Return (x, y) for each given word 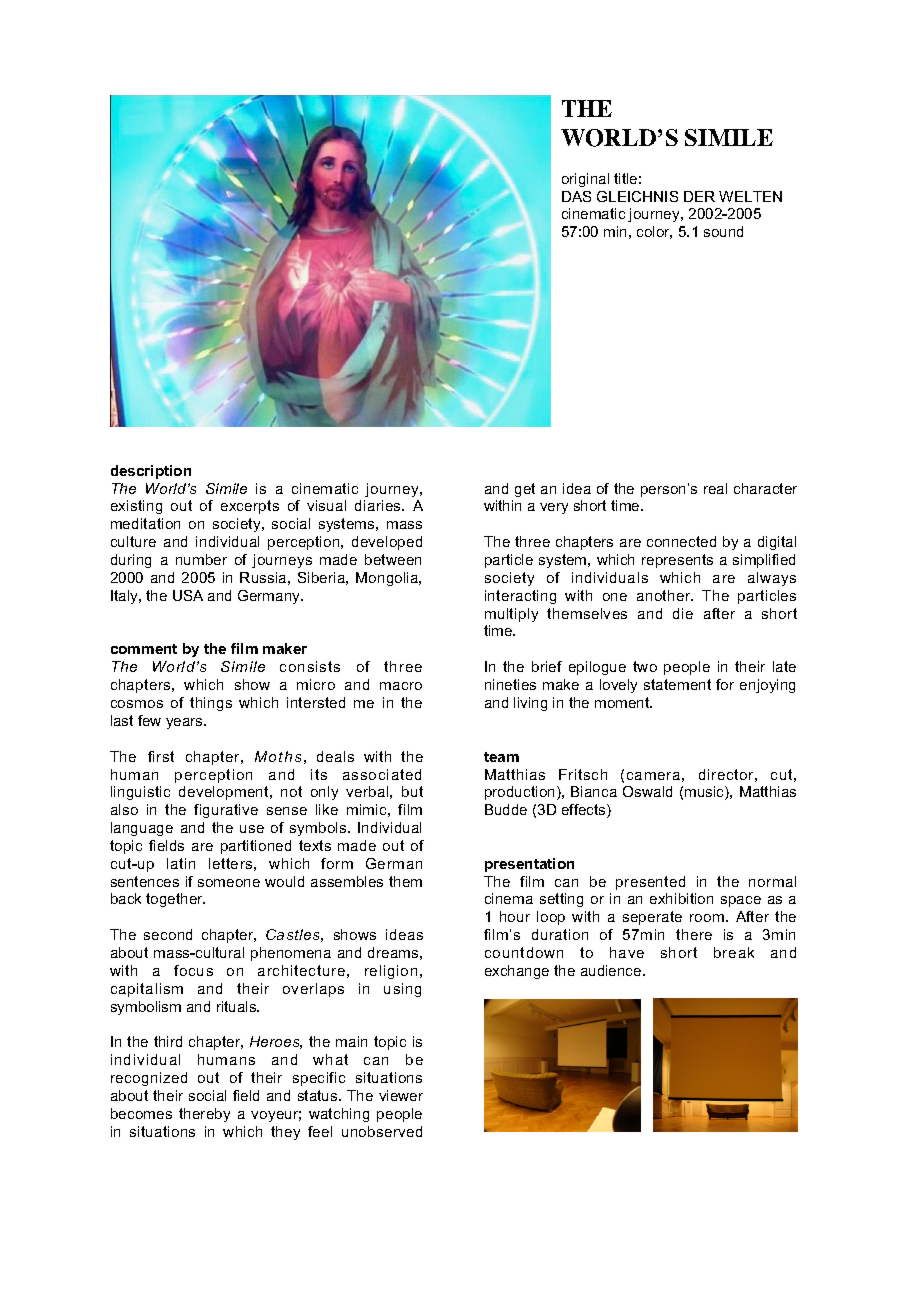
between (393, 559)
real (715, 488)
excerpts (250, 507)
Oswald (647, 791)
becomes (141, 1113)
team (501, 757)
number (201, 559)
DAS (576, 196)
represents (677, 561)
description (151, 472)
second (168, 934)
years (185, 723)
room (708, 918)
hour (515, 916)
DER (699, 196)
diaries (379, 505)
